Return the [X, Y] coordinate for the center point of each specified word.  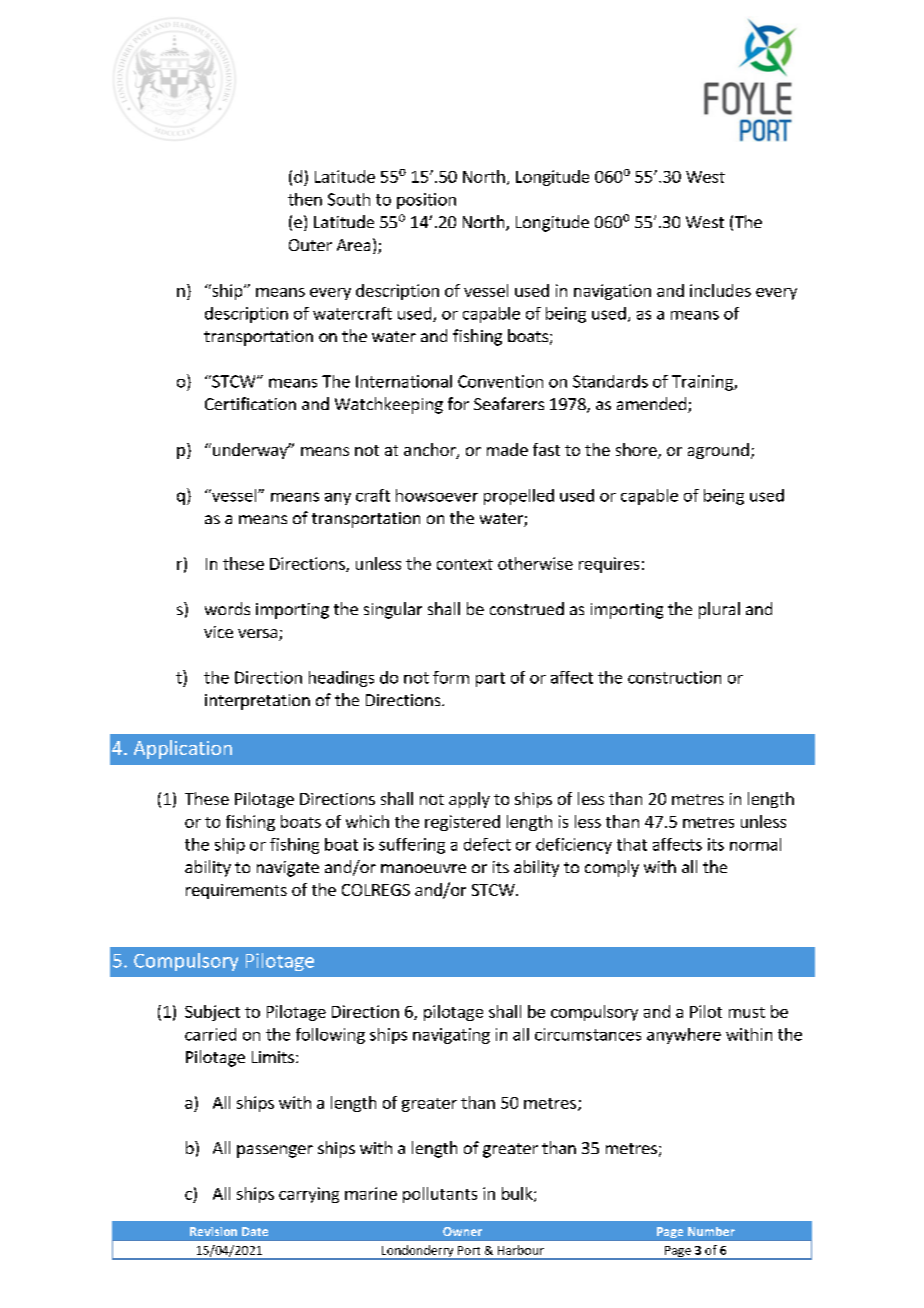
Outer [310, 245]
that [632, 844]
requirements [236, 891]
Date [255, 1231]
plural [719, 610]
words [227, 608]
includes [720, 290]
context [465, 564]
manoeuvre [423, 868]
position [426, 201]
